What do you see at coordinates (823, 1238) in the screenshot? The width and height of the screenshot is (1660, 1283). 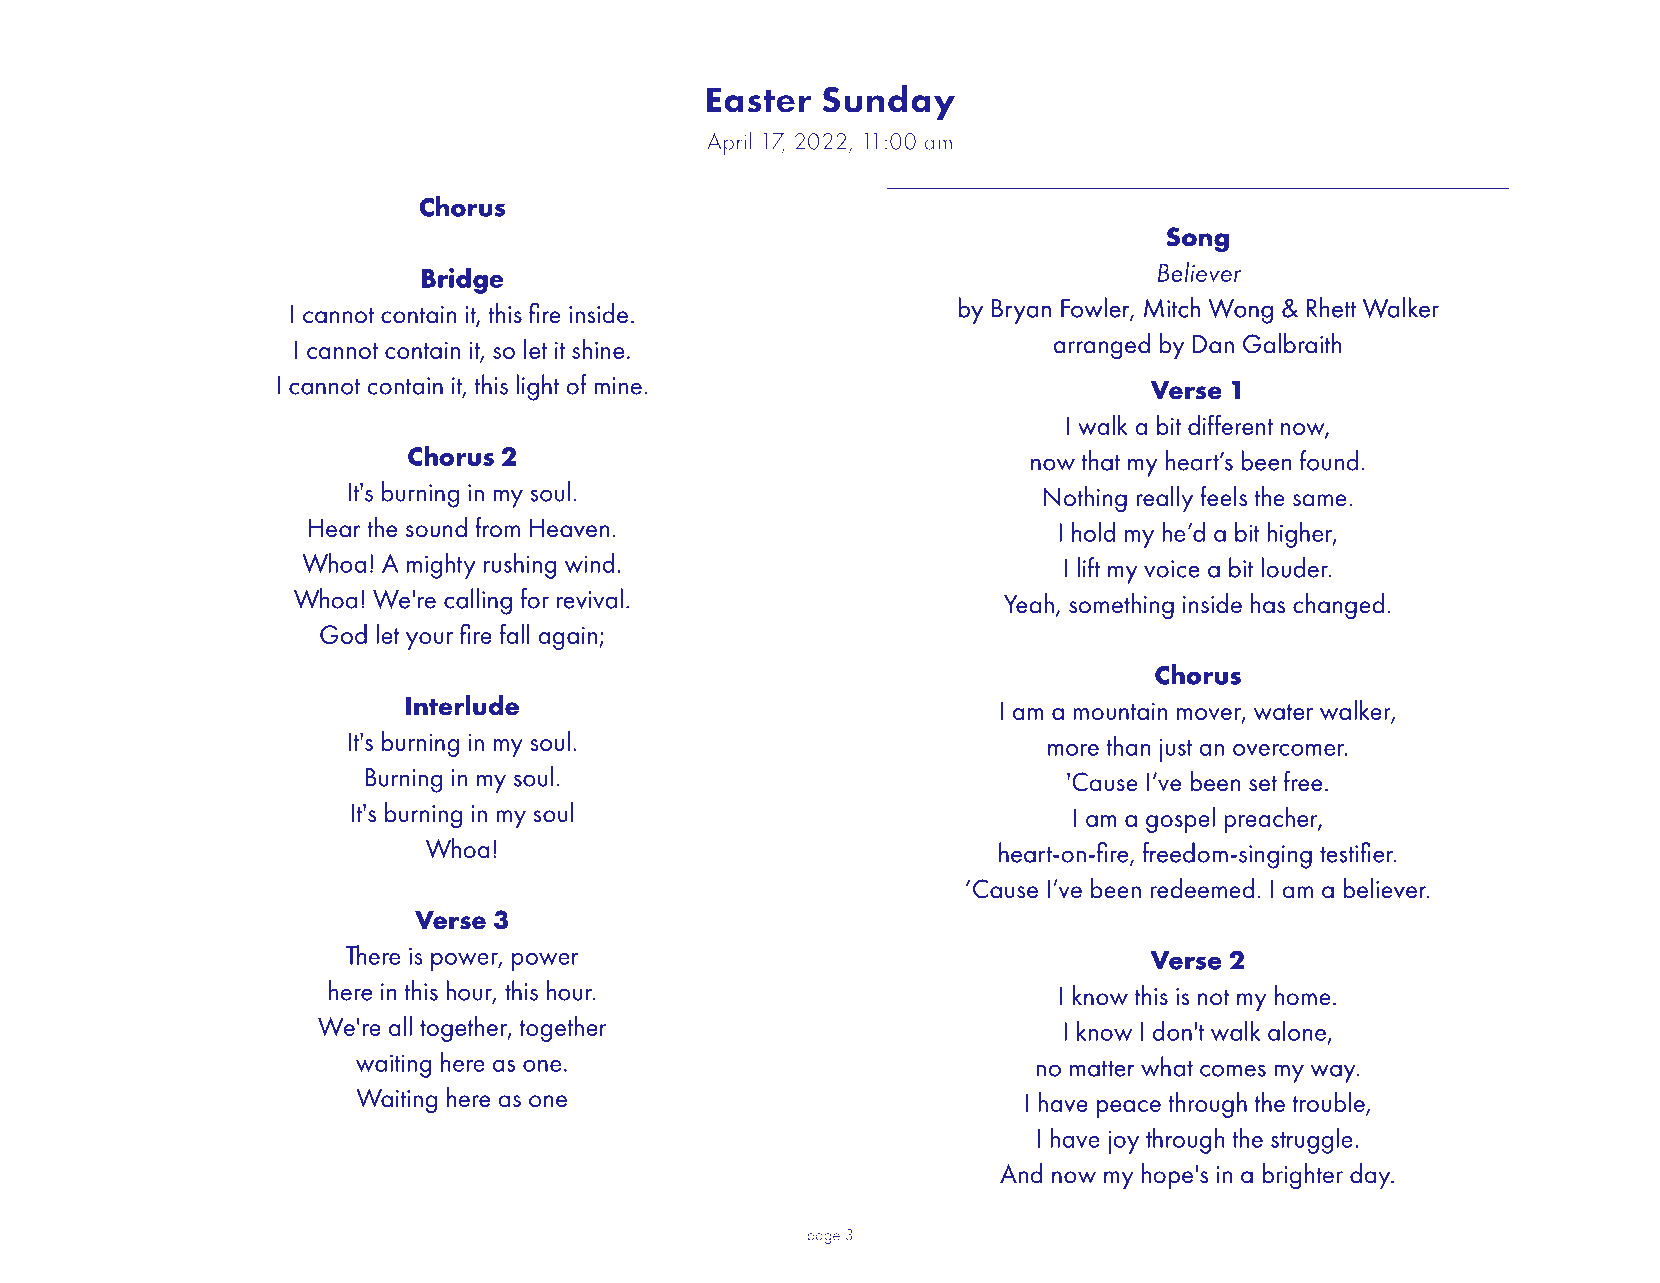 I see `page` at bounding box center [823, 1238].
